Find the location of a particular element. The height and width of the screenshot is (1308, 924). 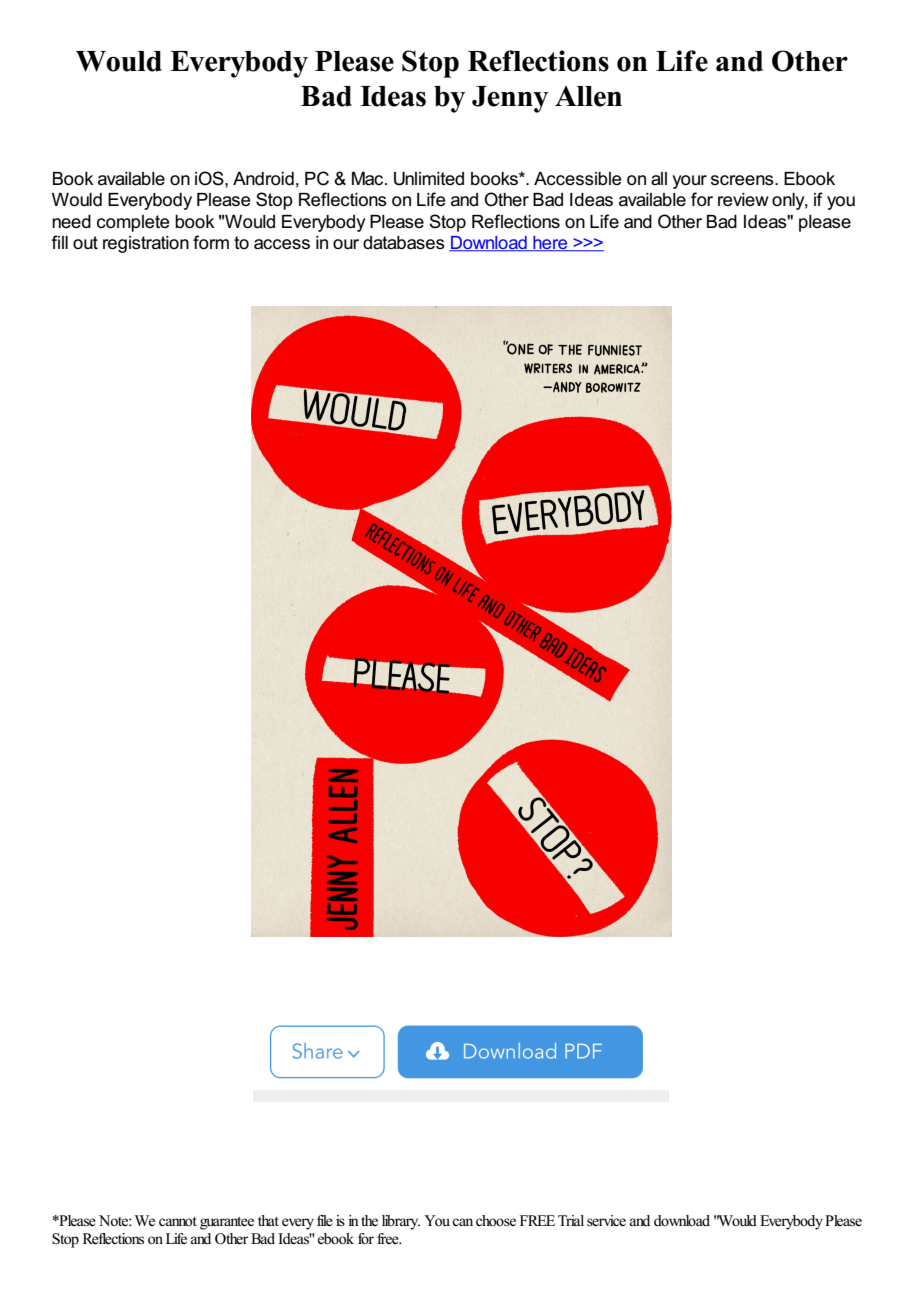

here is located at coordinates (550, 244).
